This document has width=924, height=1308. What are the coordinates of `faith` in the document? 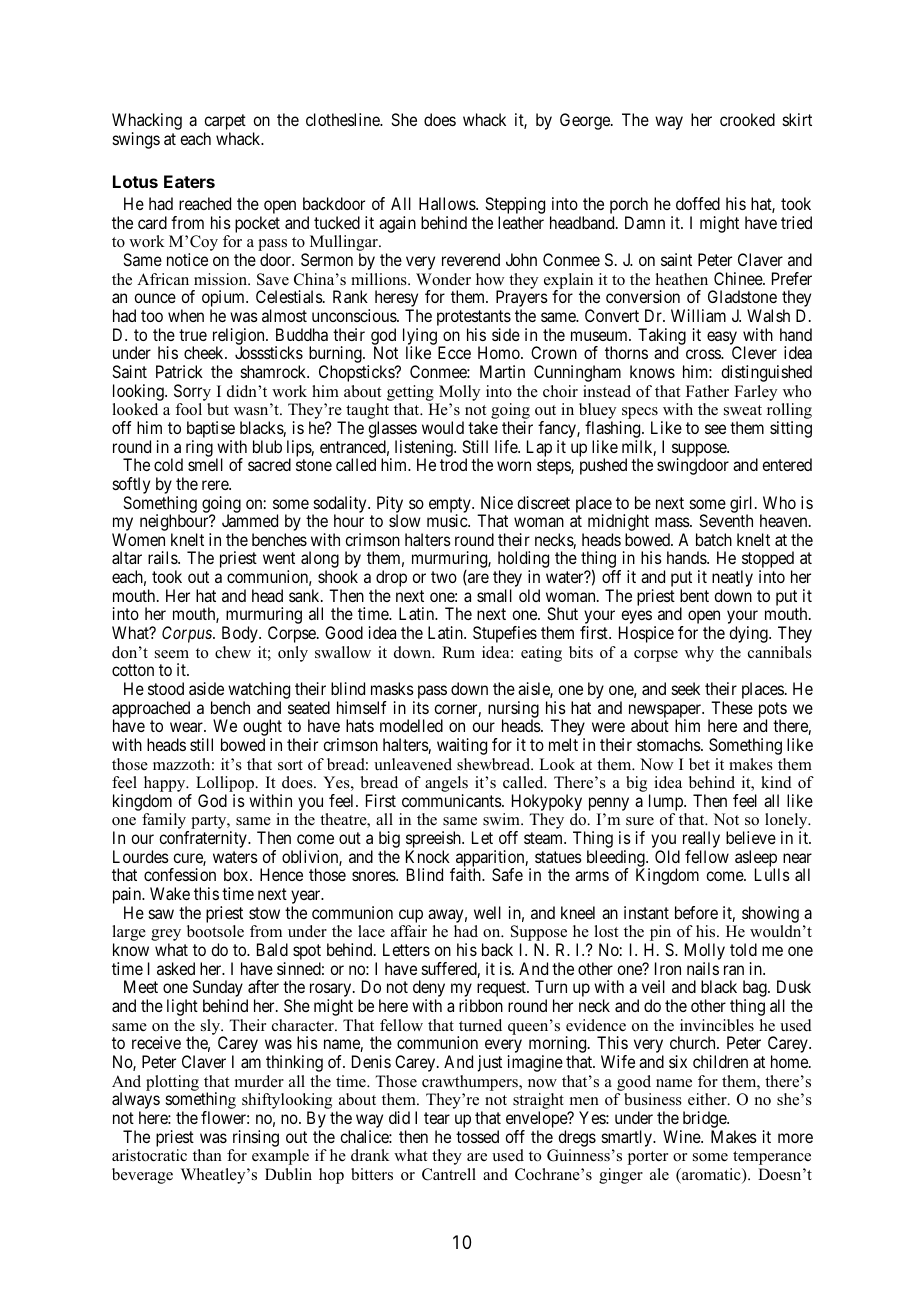 It's located at (467, 874).
